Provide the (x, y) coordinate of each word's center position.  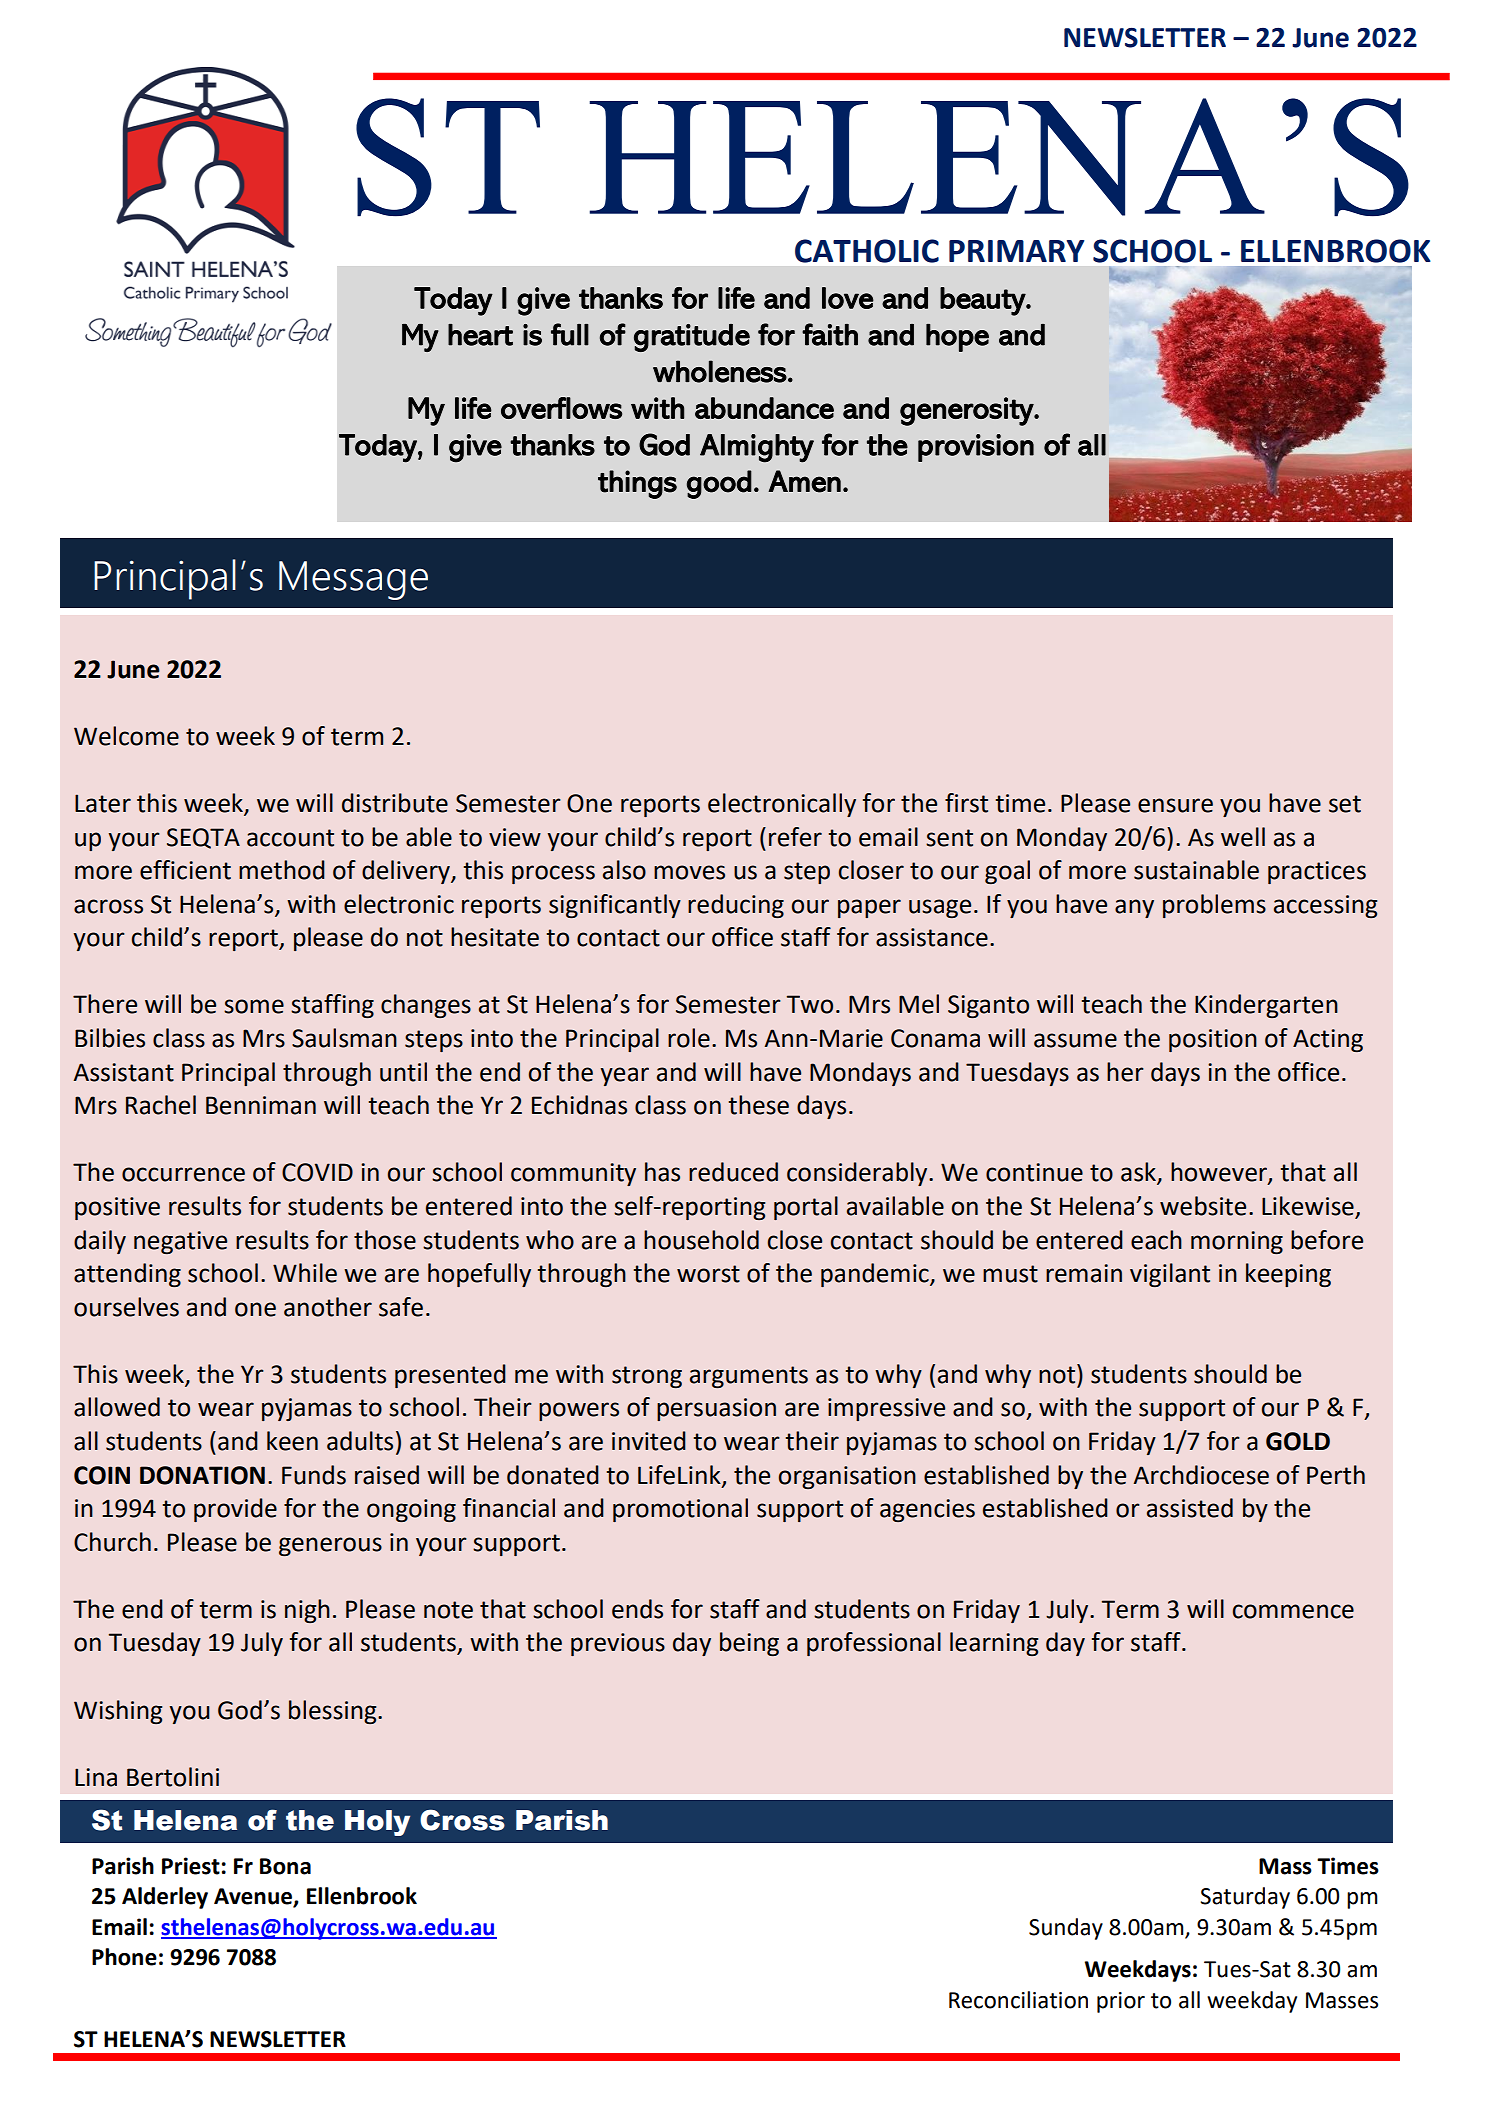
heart (480, 335)
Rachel (161, 1105)
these (758, 1105)
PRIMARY (1017, 251)
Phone (124, 1957)
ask (1139, 1173)
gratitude (692, 338)
